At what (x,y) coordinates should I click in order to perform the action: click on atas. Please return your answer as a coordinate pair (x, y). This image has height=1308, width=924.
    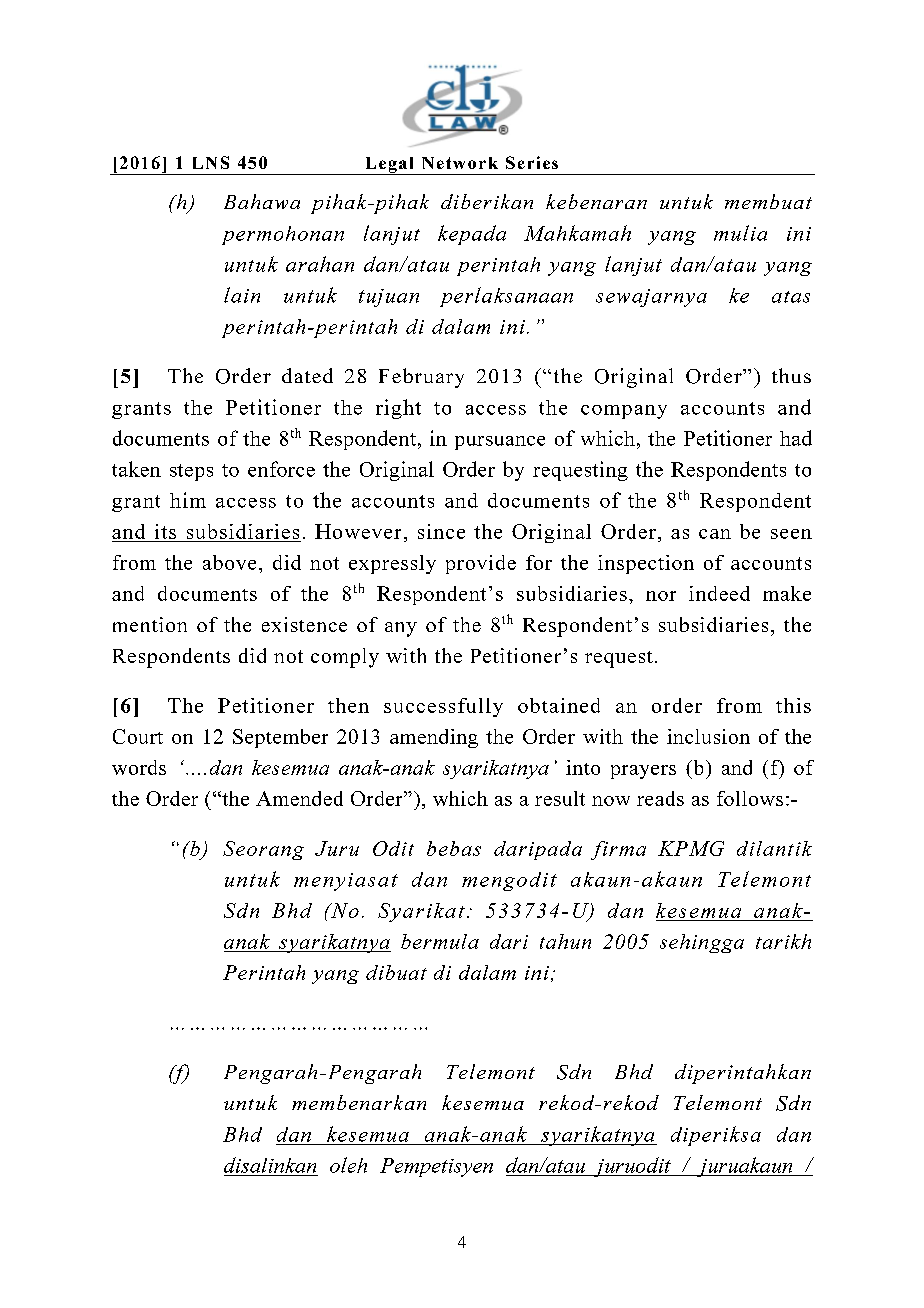
    Looking at the image, I should click on (791, 297).
